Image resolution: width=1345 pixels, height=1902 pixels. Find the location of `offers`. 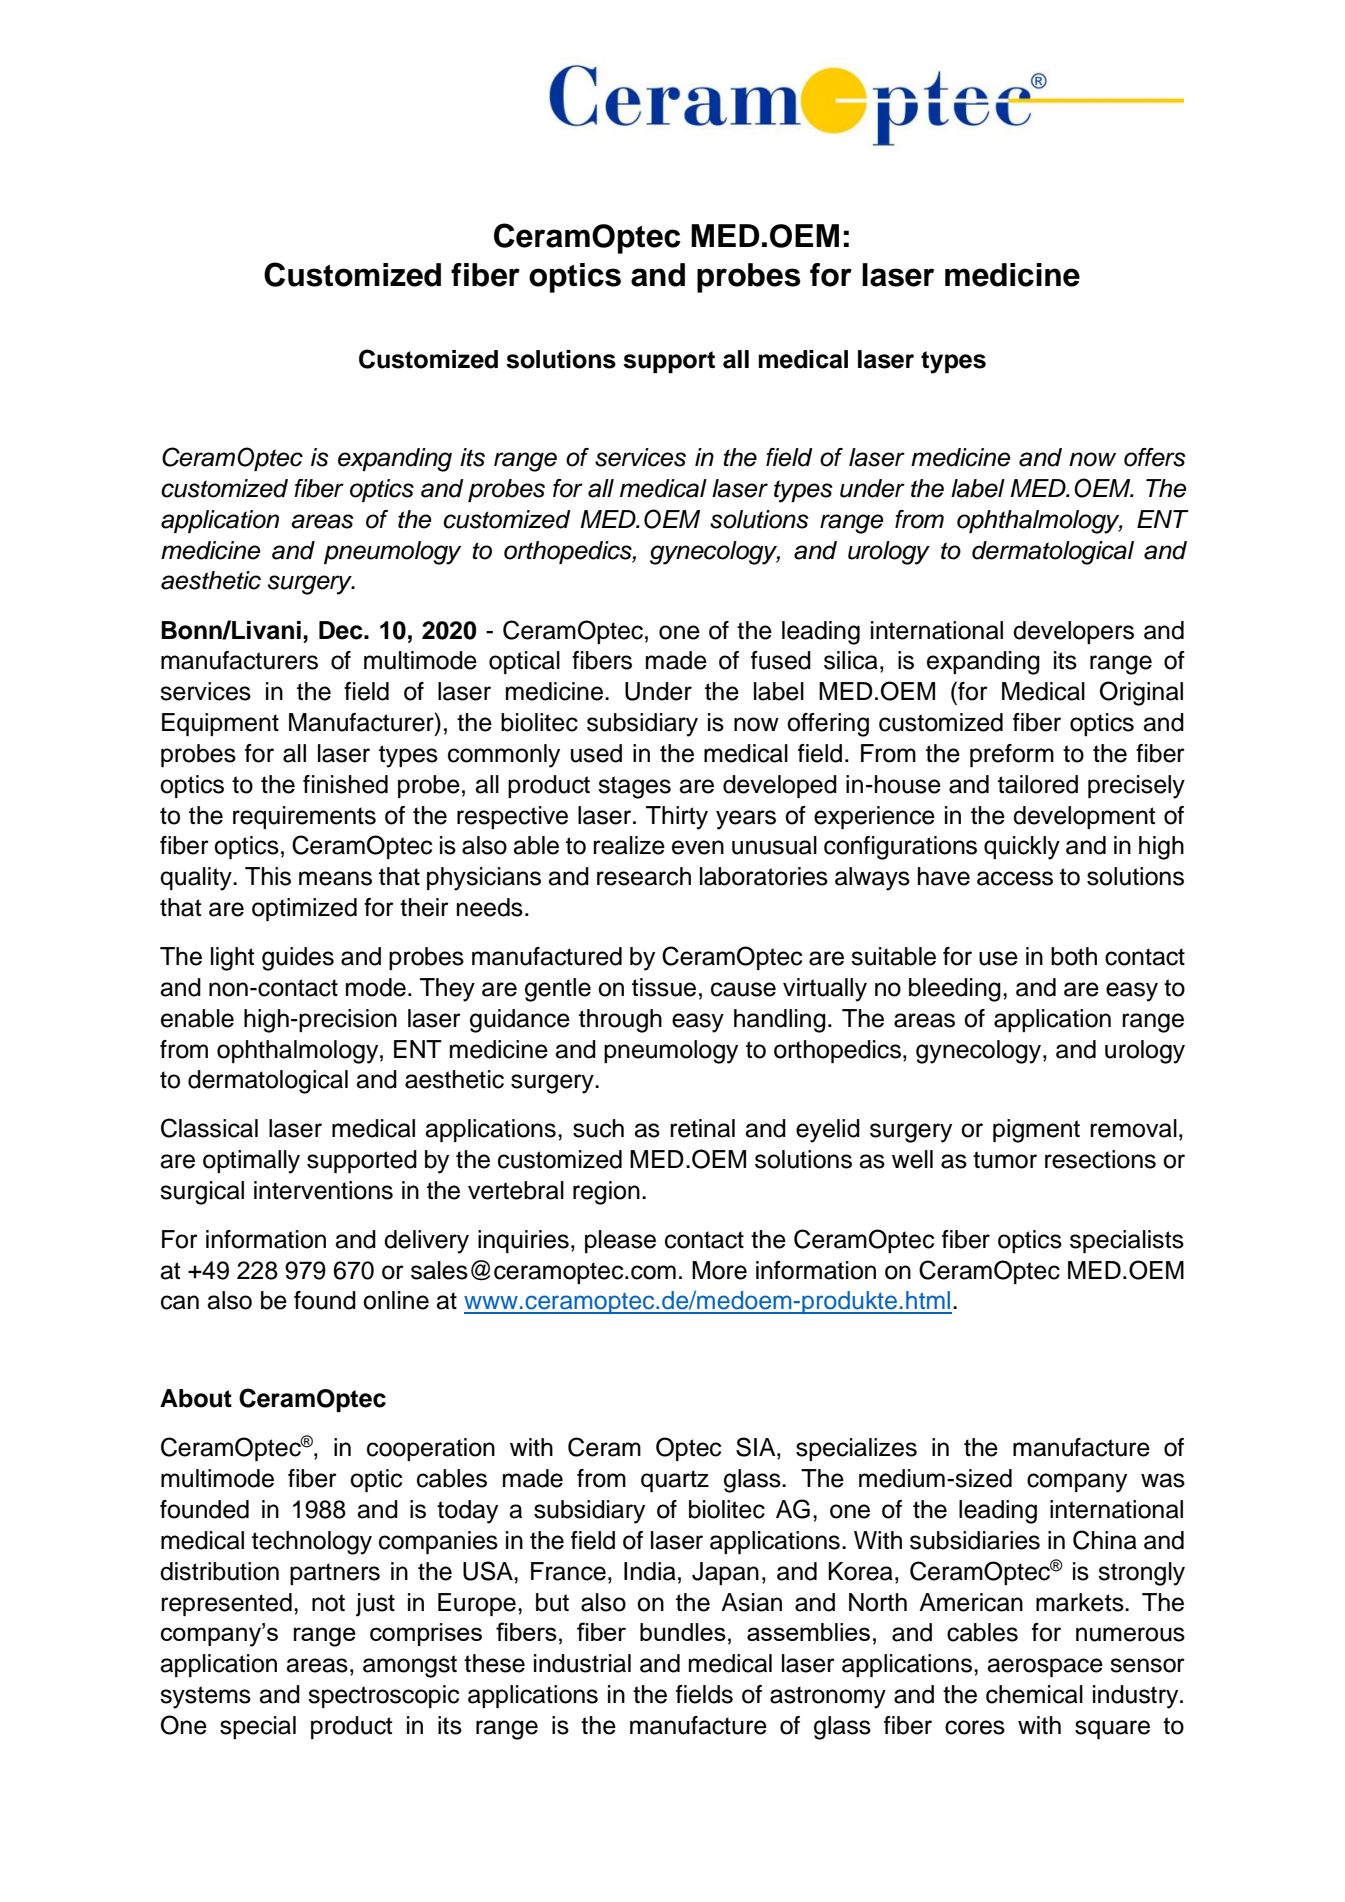

offers is located at coordinates (1155, 457).
